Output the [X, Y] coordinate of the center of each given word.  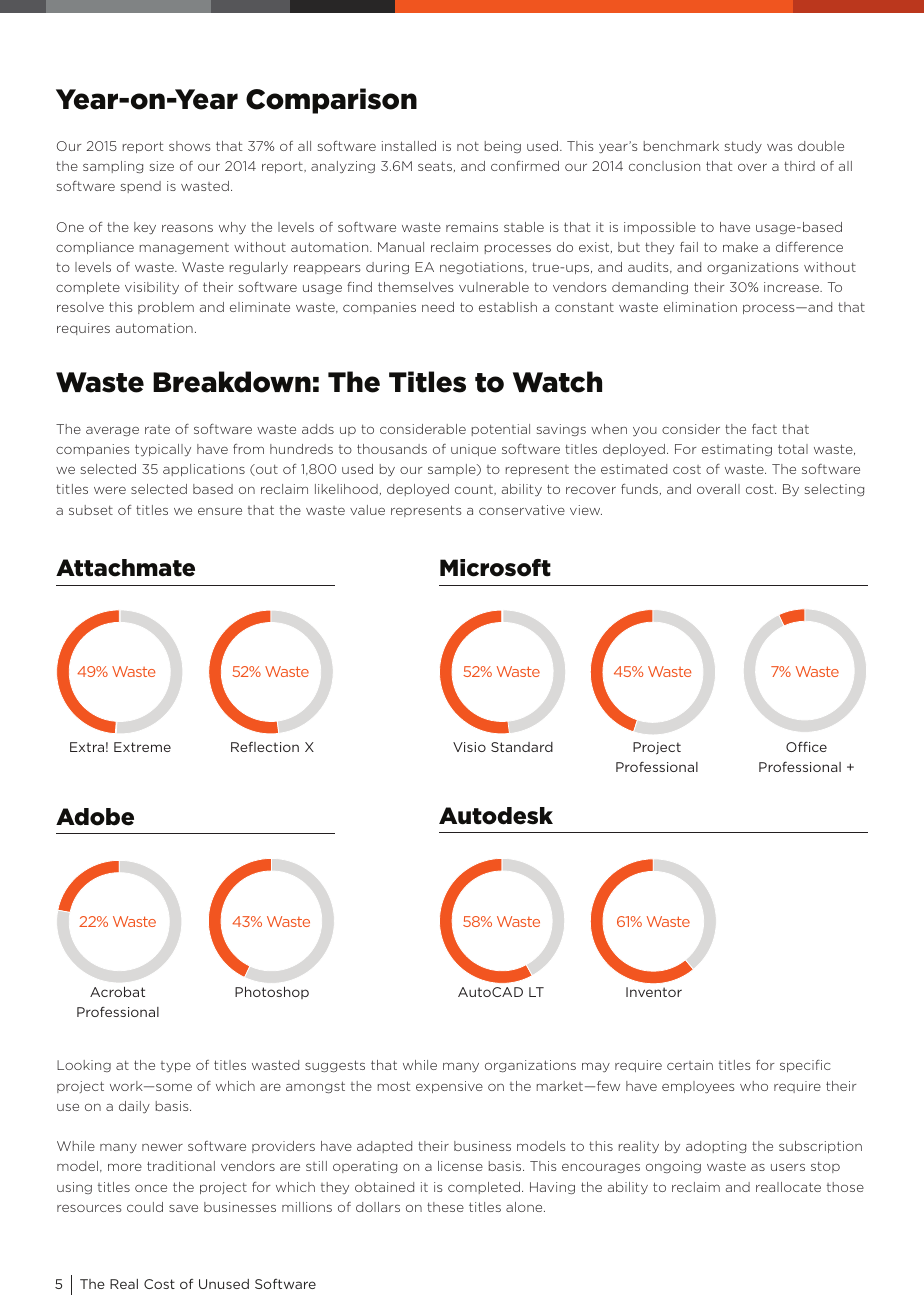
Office [806, 746]
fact [764, 429]
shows [189, 146]
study [743, 147]
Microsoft [495, 568]
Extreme [142, 747]
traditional [181, 1166]
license [460, 1166]
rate [157, 429]
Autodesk [496, 816]
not [468, 146]
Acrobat [117, 992]
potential [501, 430]
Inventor [654, 992]
